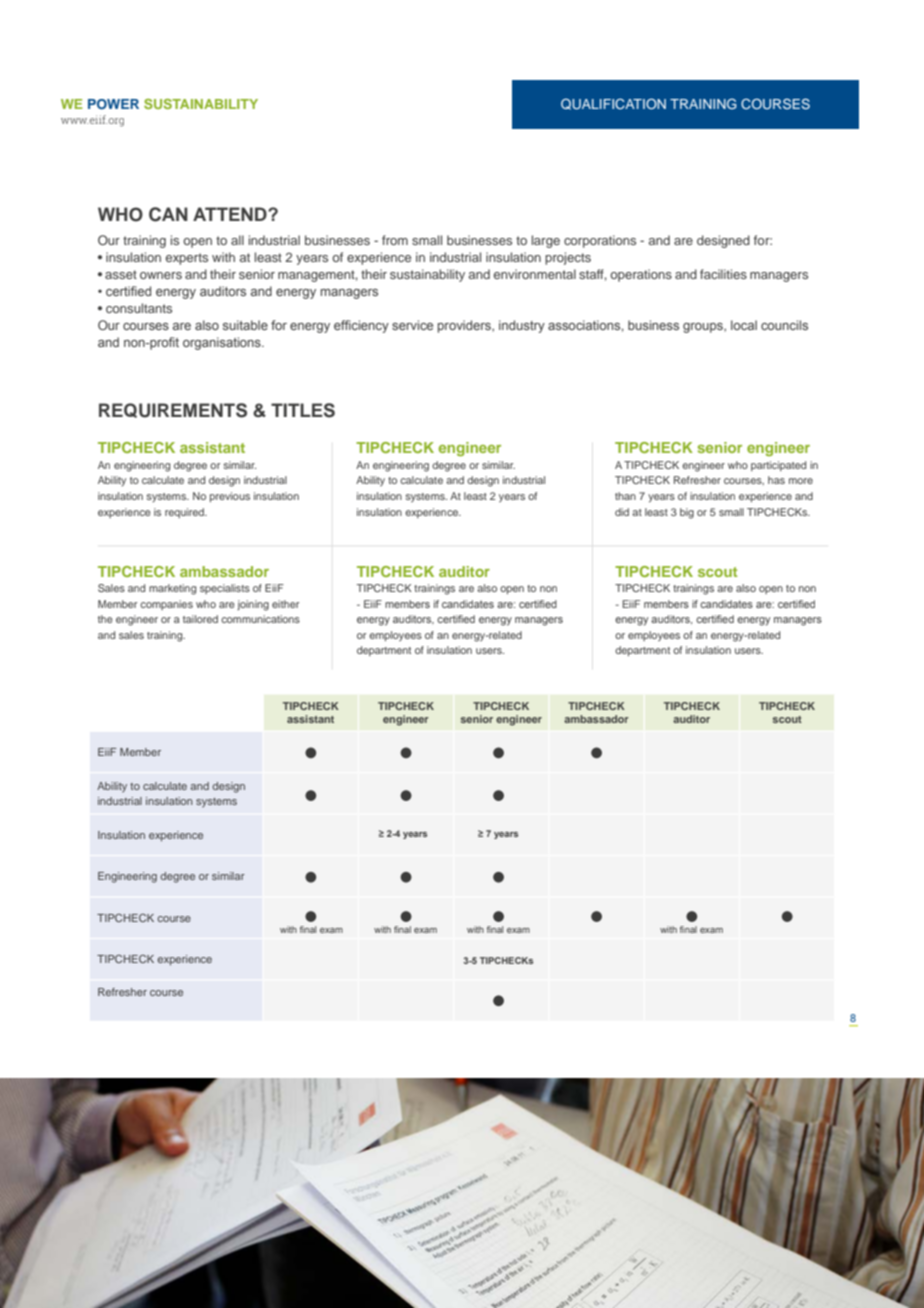 This screenshot has height=1308, width=924. Describe the element at coordinates (185, 513) in the screenshot. I see `required` at that location.
